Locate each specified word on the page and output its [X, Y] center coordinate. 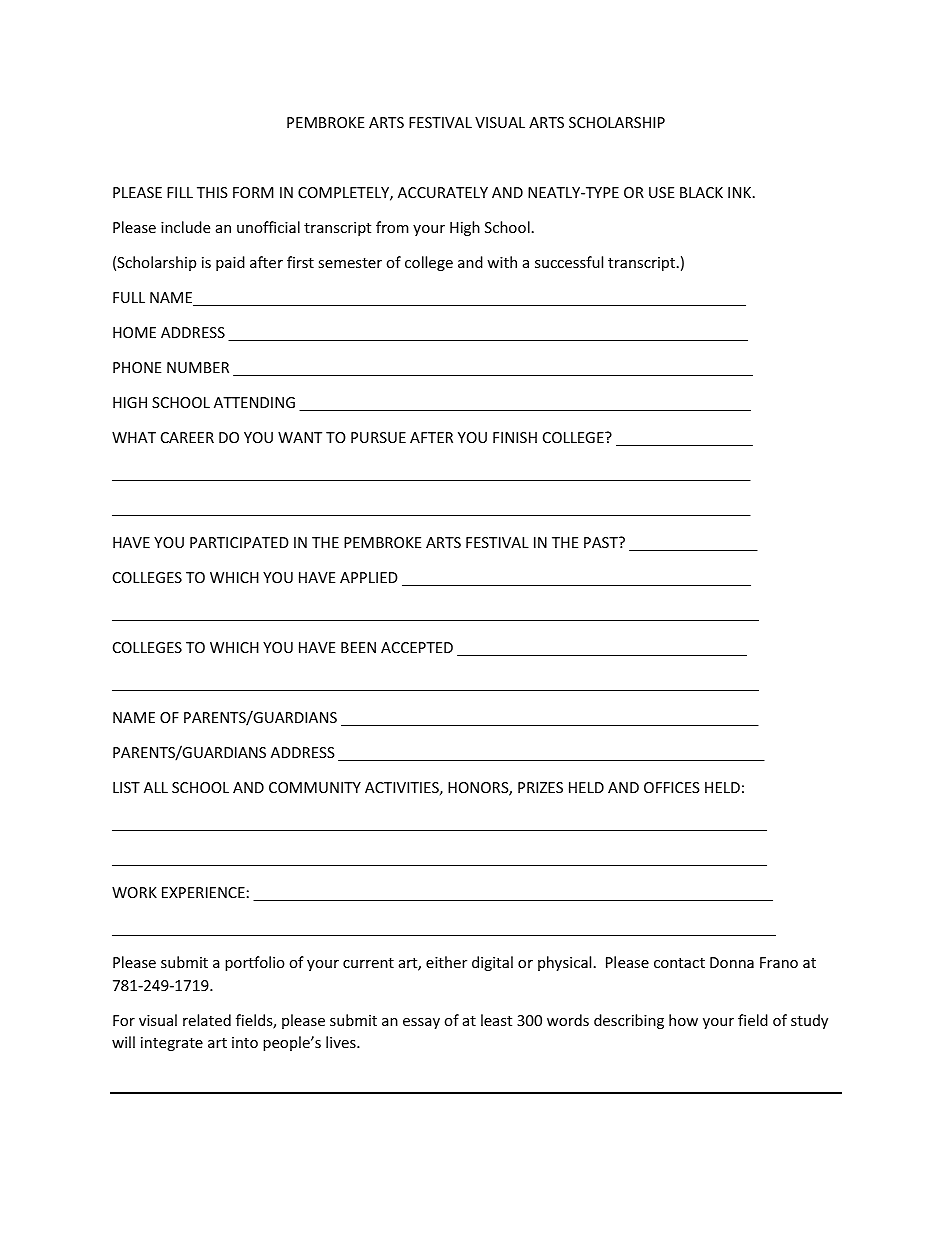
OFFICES [672, 787]
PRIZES [540, 787]
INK [739, 192]
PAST [602, 542]
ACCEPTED [417, 647]
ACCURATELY [443, 192]
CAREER [187, 437]
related [207, 1020]
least [496, 1020]
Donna [732, 962]
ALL [156, 787]
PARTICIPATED [239, 542]
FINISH [515, 437]
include [185, 227]
